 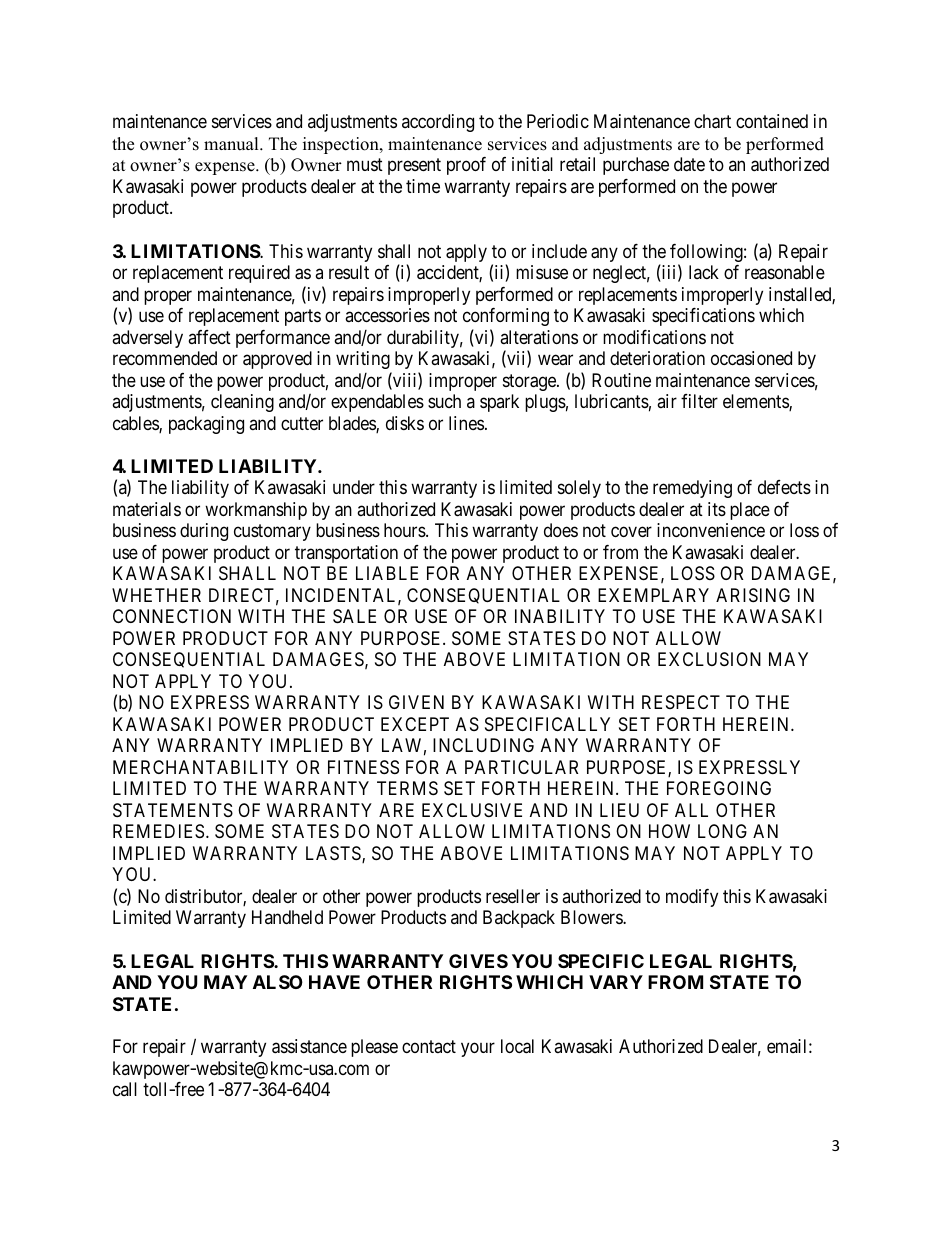 What do you see at coordinates (206, 425) in the page?
I see `packaging` at bounding box center [206, 425].
